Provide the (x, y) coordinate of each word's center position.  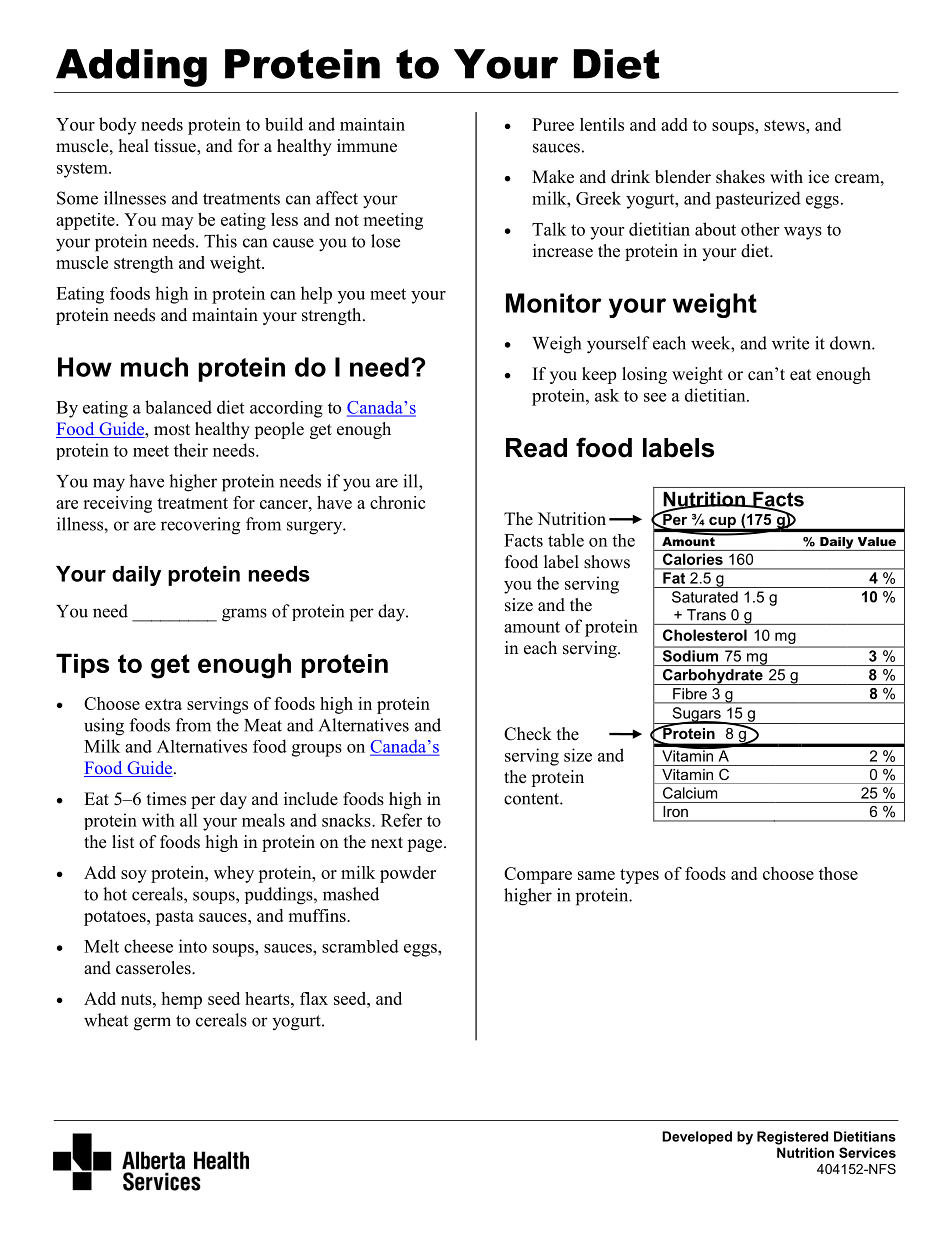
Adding (131, 68)
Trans (706, 615)
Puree (553, 124)
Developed (697, 1137)
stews (785, 125)
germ (152, 1024)
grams (244, 615)
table (566, 540)
